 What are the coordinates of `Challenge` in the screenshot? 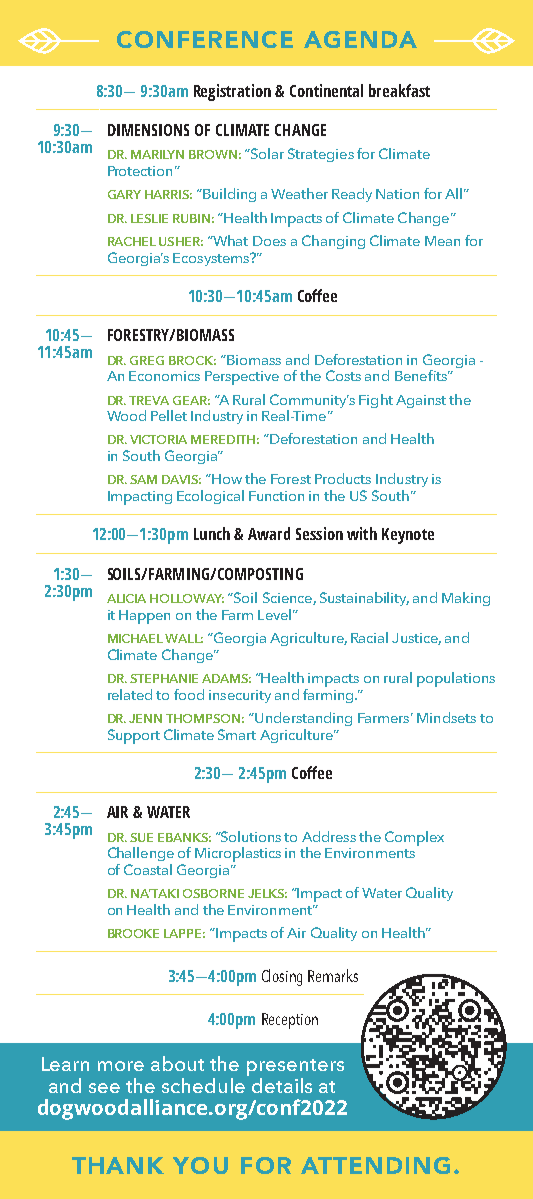 It's located at (141, 854).
